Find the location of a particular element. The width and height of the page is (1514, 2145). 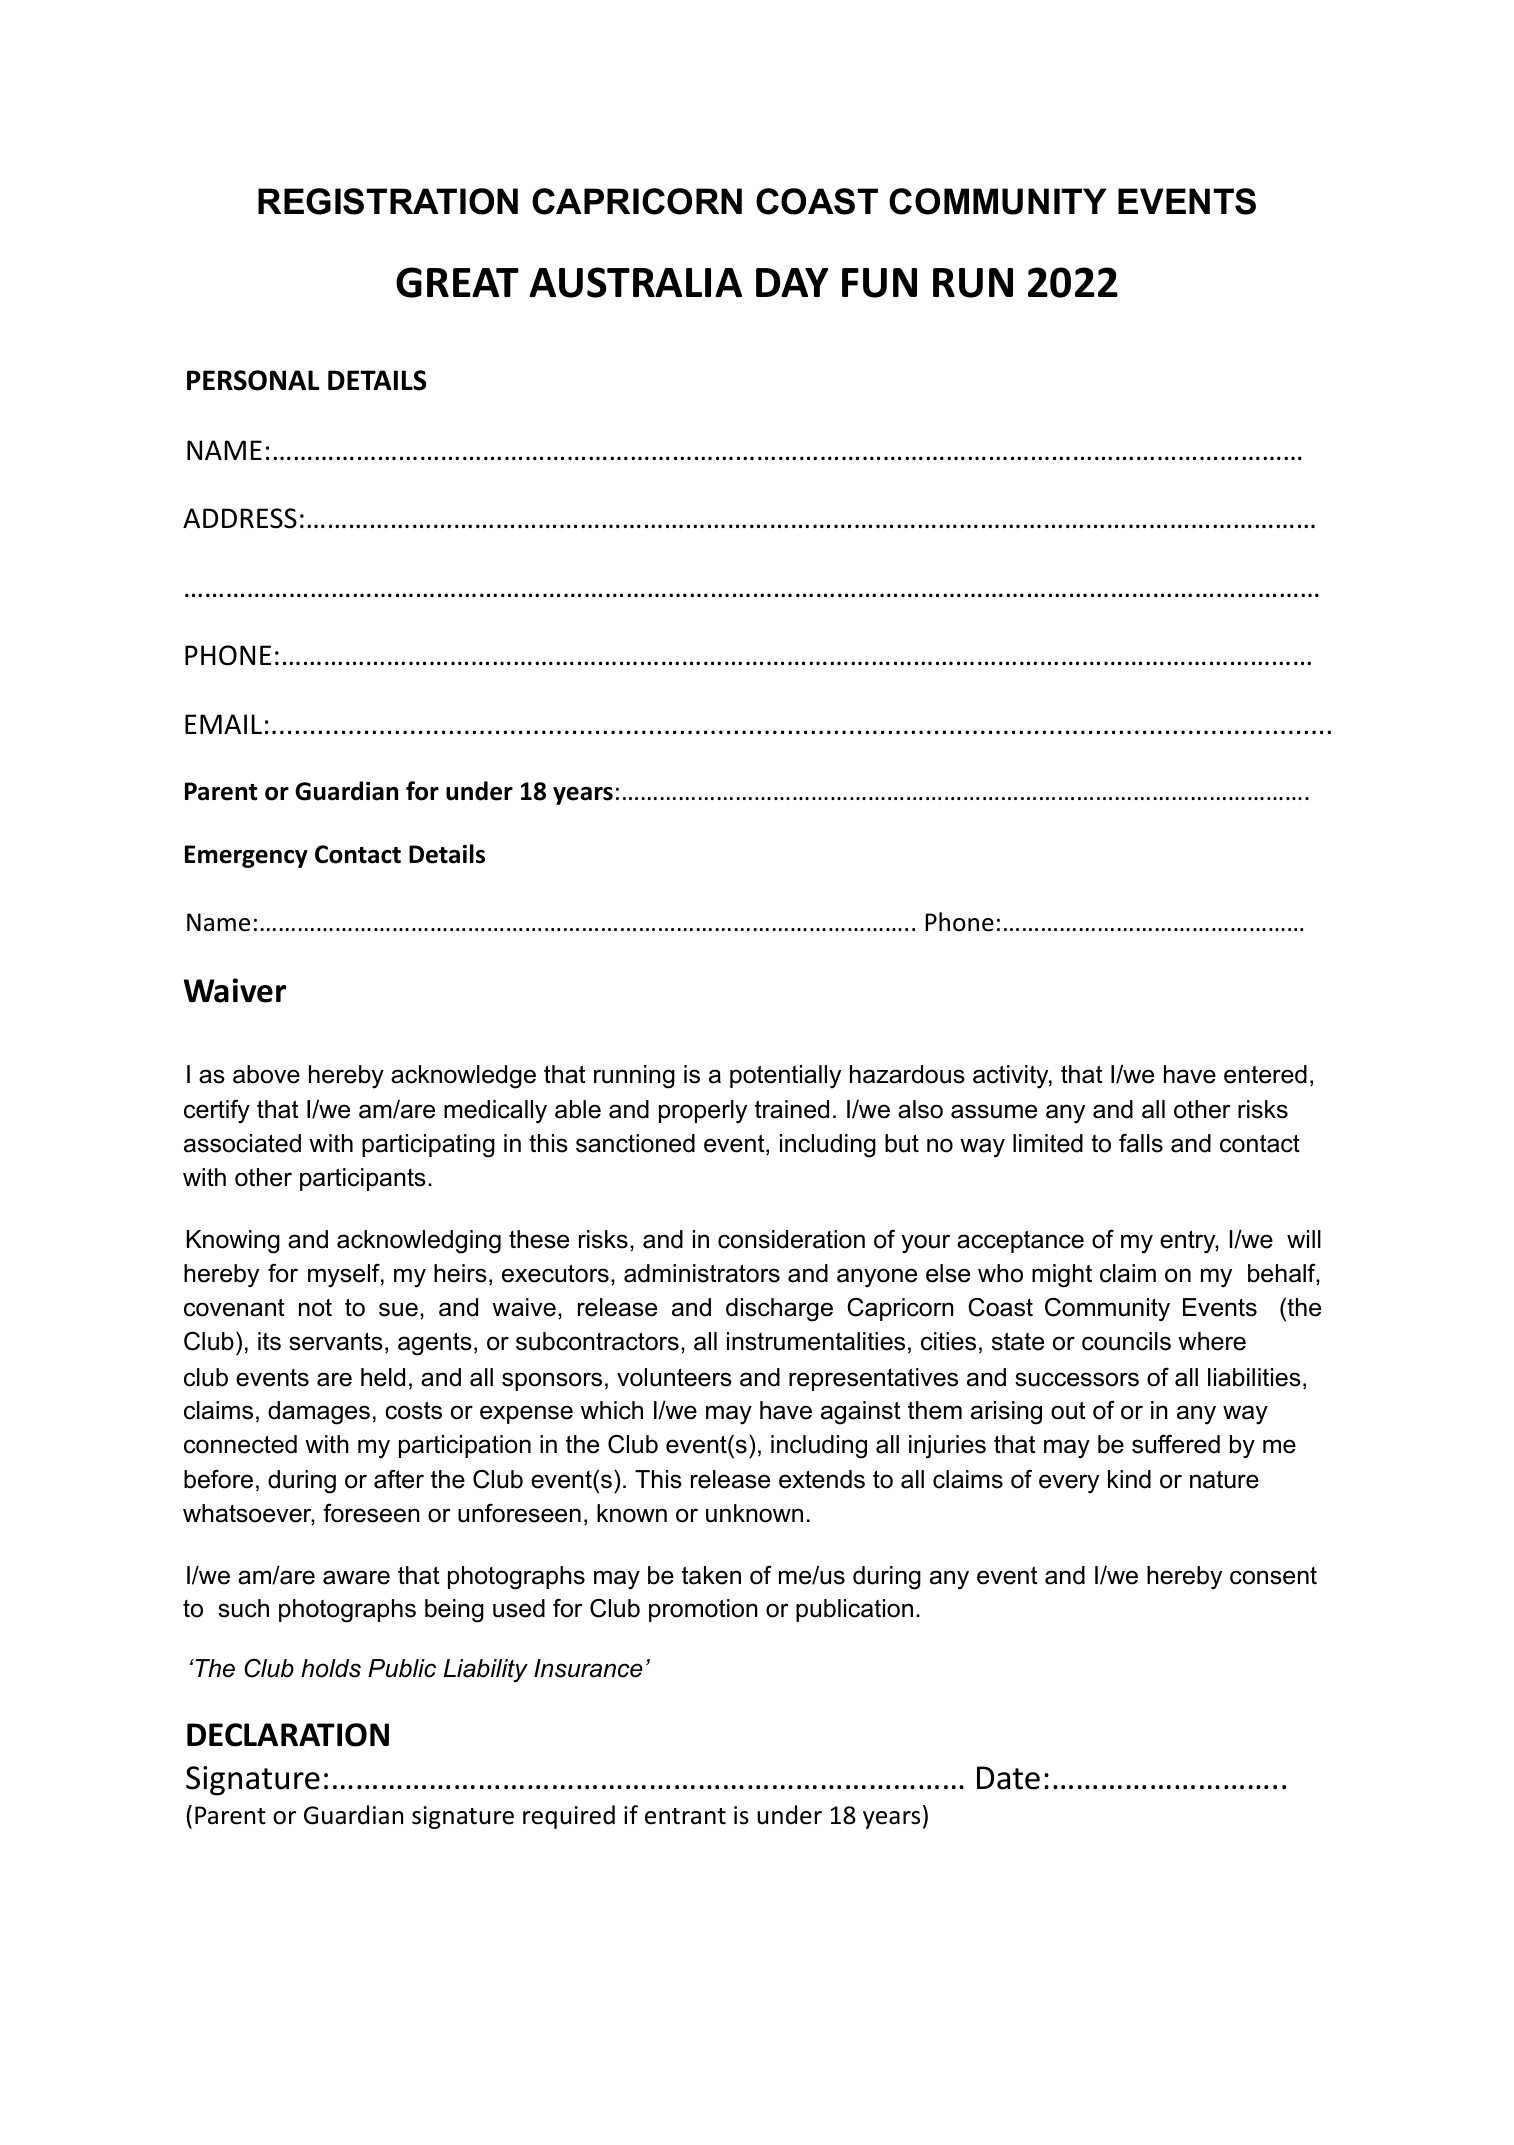

EMAIL is located at coordinates (223, 724).
